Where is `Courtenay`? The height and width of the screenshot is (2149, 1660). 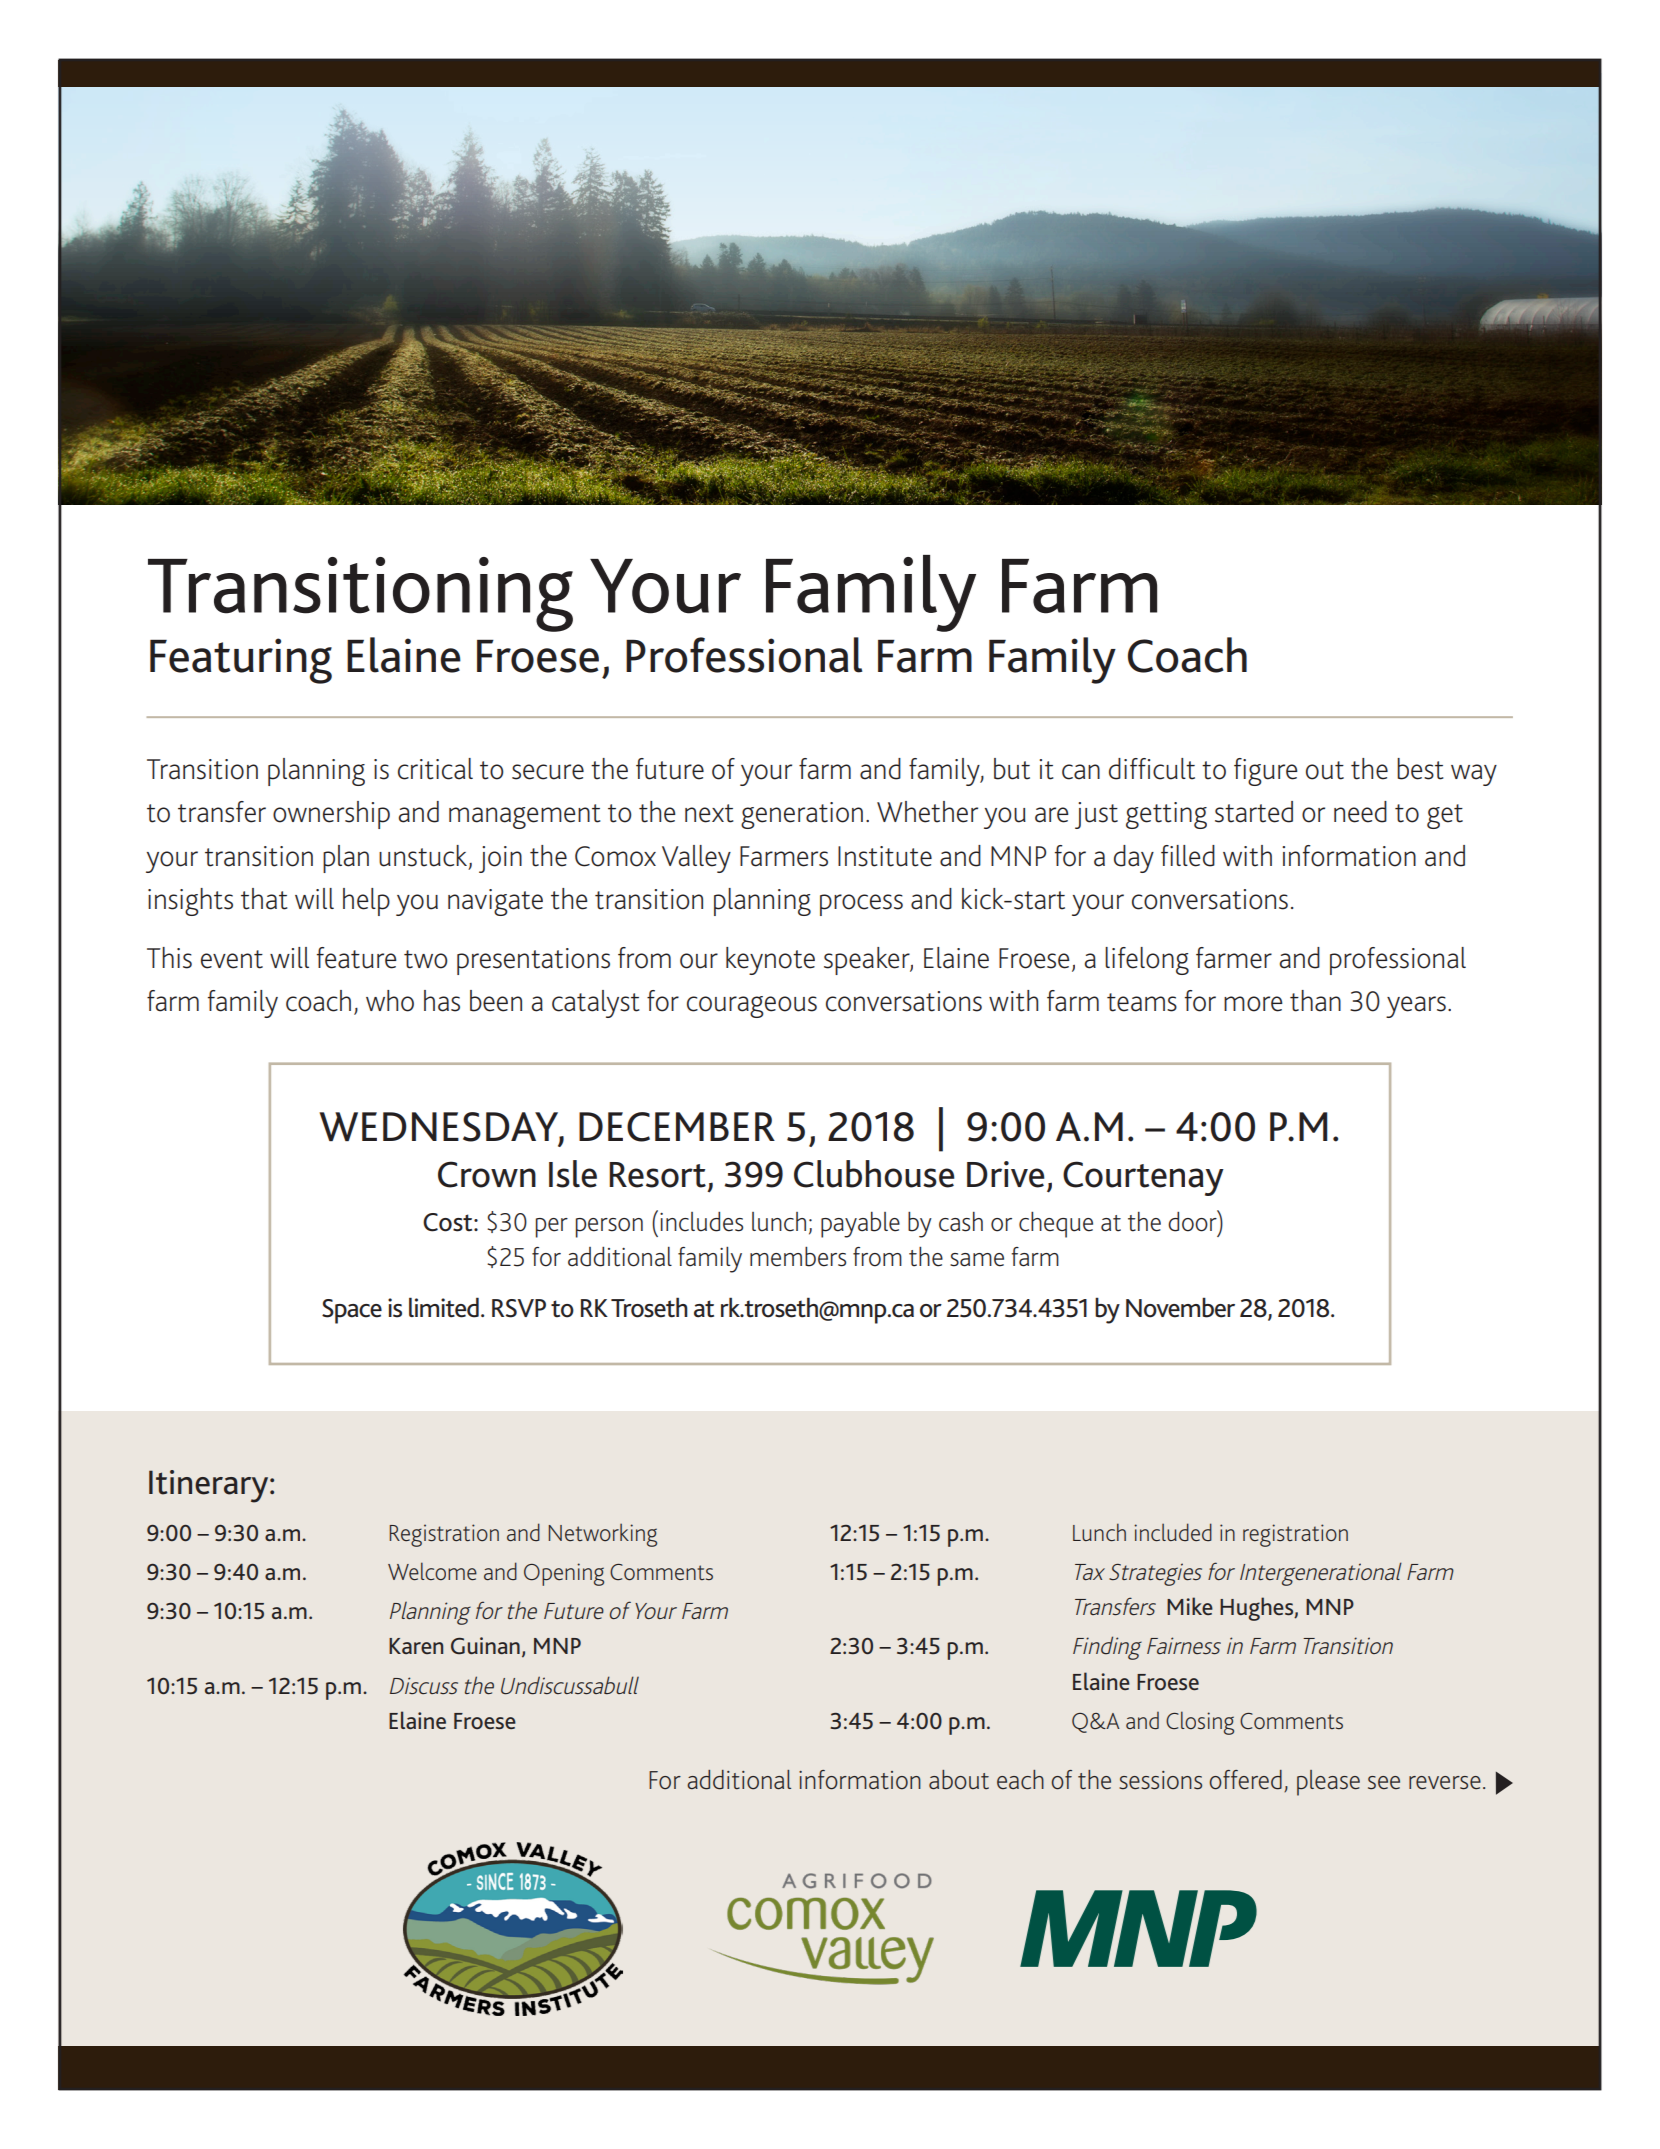
Courtenay is located at coordinates (1143, 1178).
